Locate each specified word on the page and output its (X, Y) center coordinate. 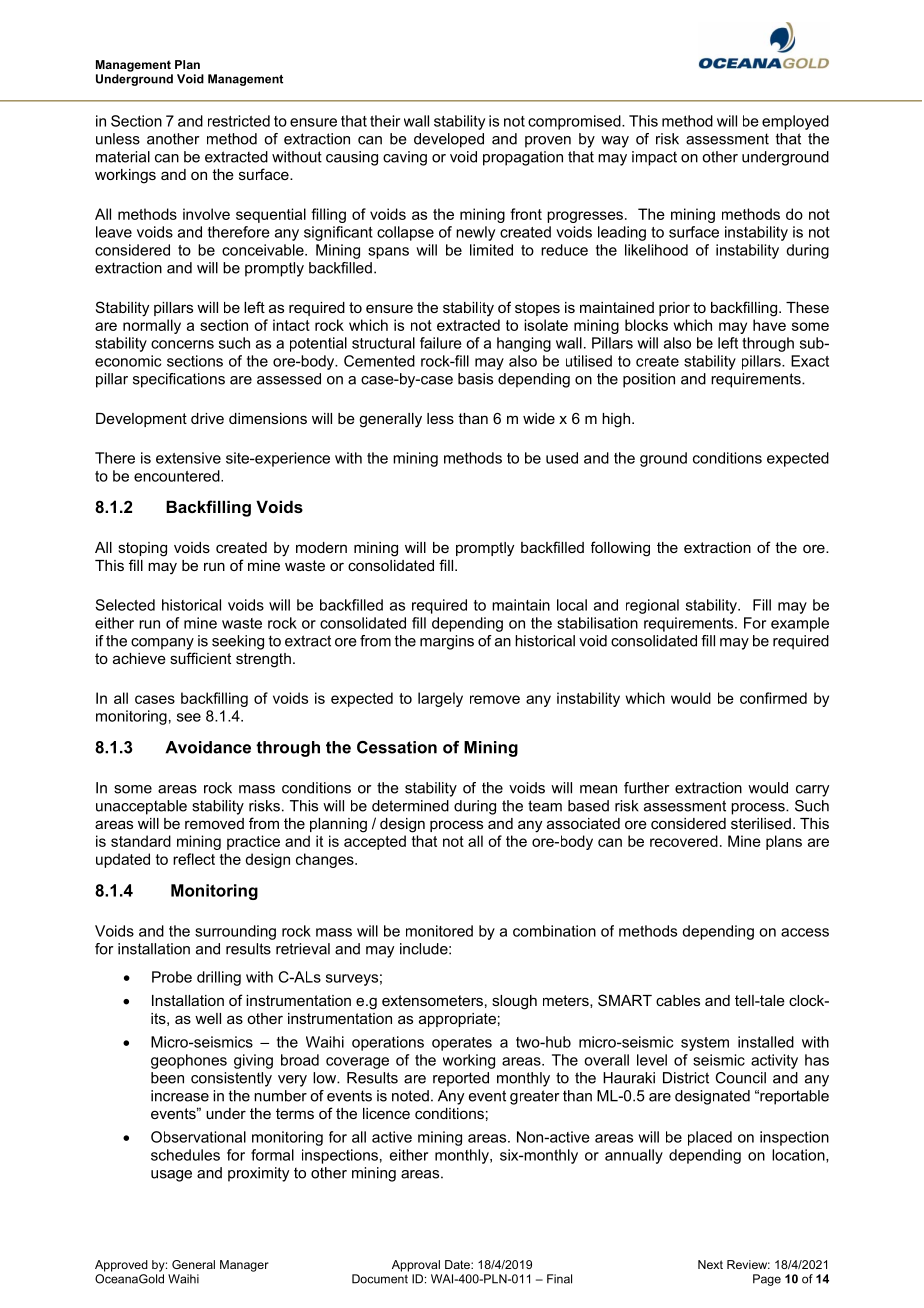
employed (795, 122)
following (620, 549)
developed (449, 140)
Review (748, 1264)
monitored (439, 931)
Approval (416, 1266)
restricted (239, 121)
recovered (684, 841)
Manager (244, 1266)
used (562, 458)
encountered (178, 476)
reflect (194, 859)
